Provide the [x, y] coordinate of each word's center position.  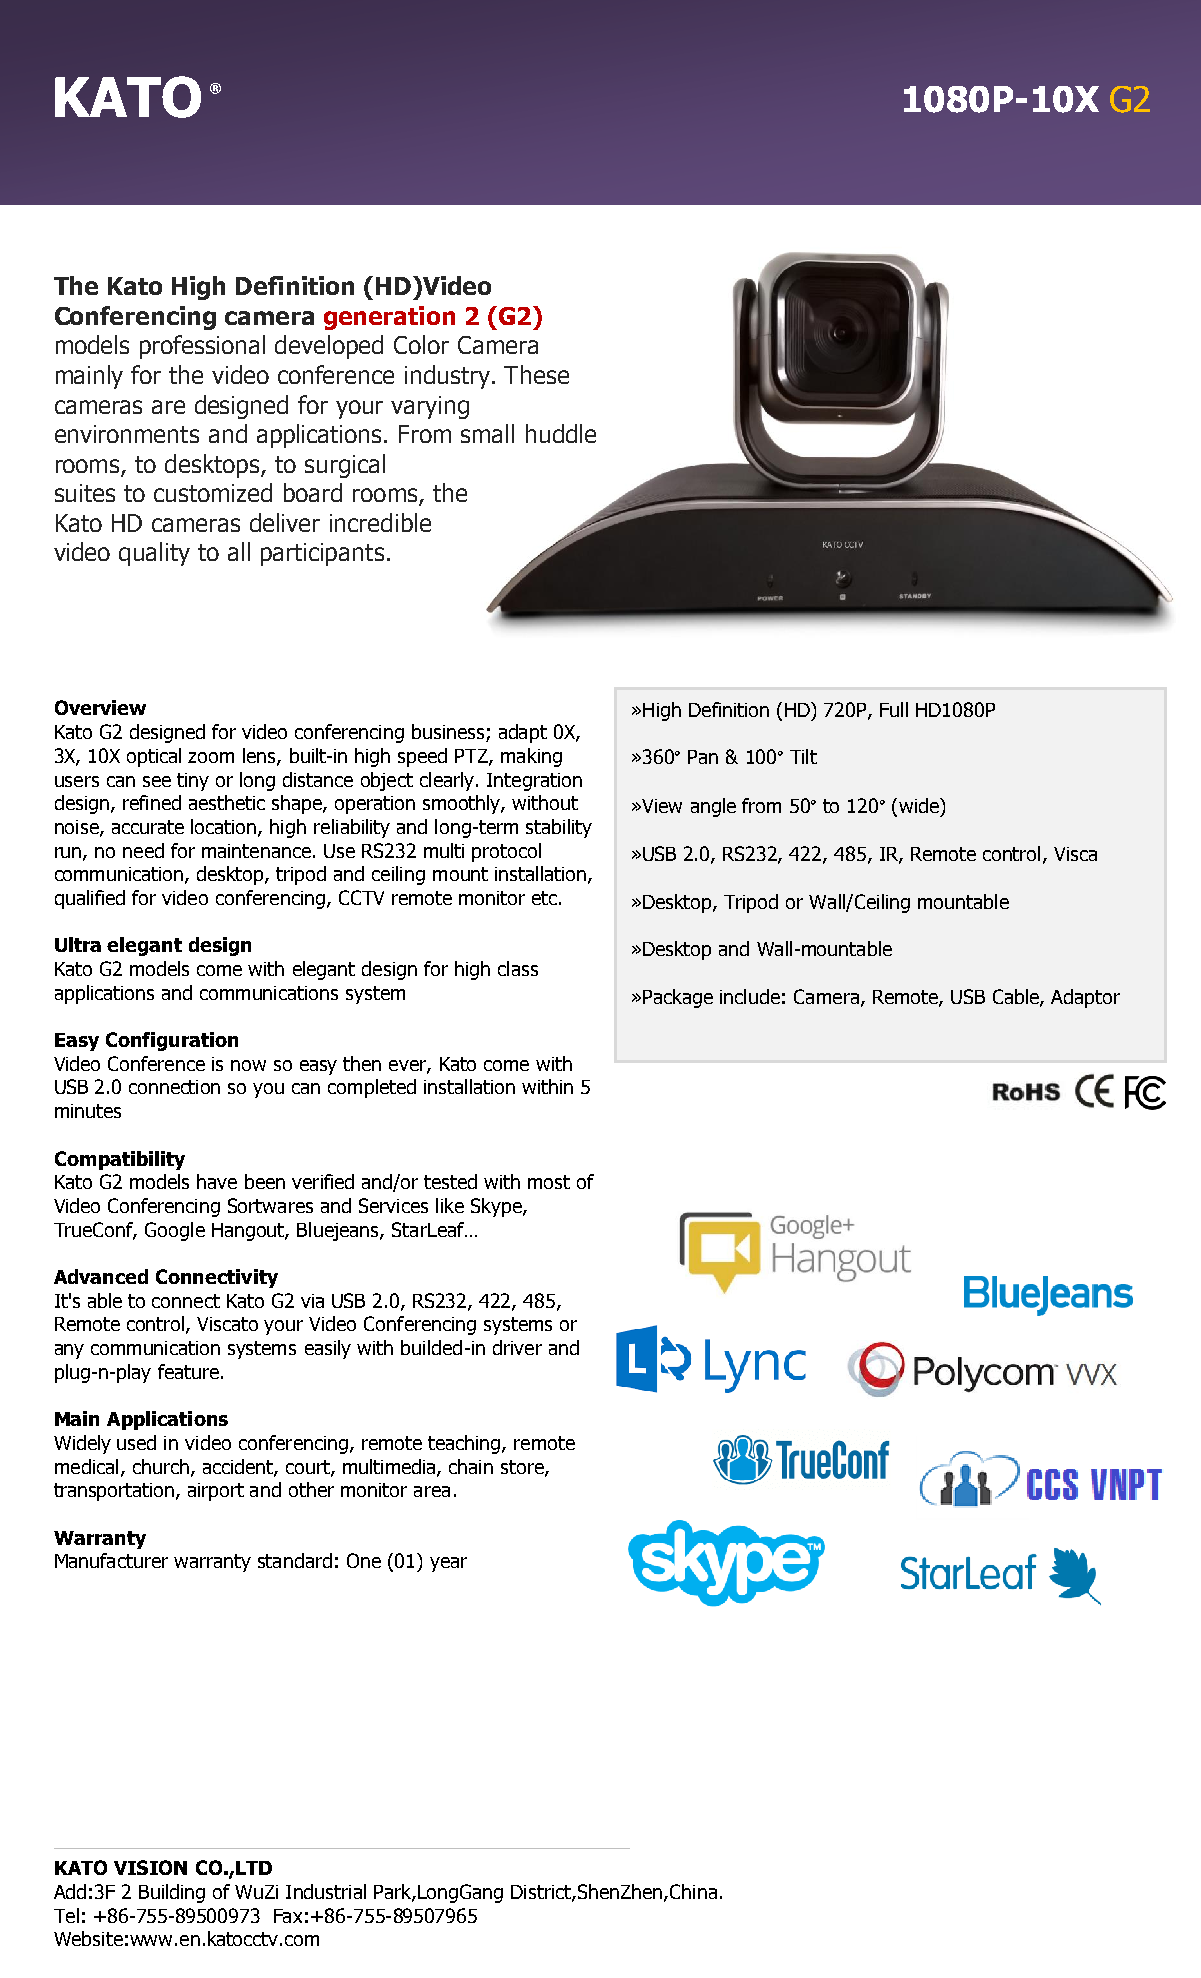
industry [449, 377]
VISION [150, 1867]
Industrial [326, 1891]
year [448, 1564]
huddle [561, 433]
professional [202, 347]
